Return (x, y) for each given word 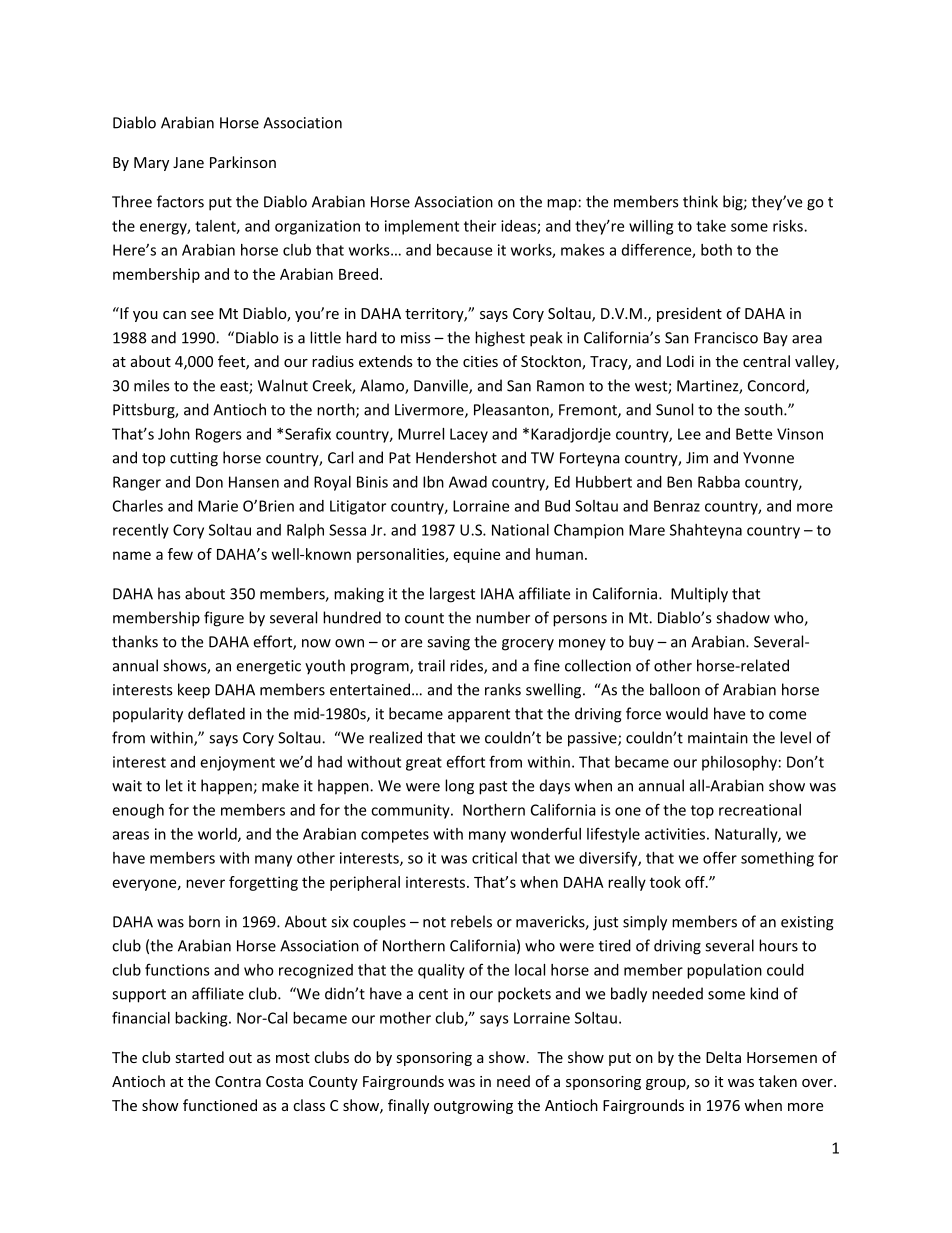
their (480, 226)
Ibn (433, 482)
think (700, 201)
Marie (218, 506)
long (459, 787)
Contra (238, 1081)
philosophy (739, 763)
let (174, 785)
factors (180, 201)
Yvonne (768, 458)
